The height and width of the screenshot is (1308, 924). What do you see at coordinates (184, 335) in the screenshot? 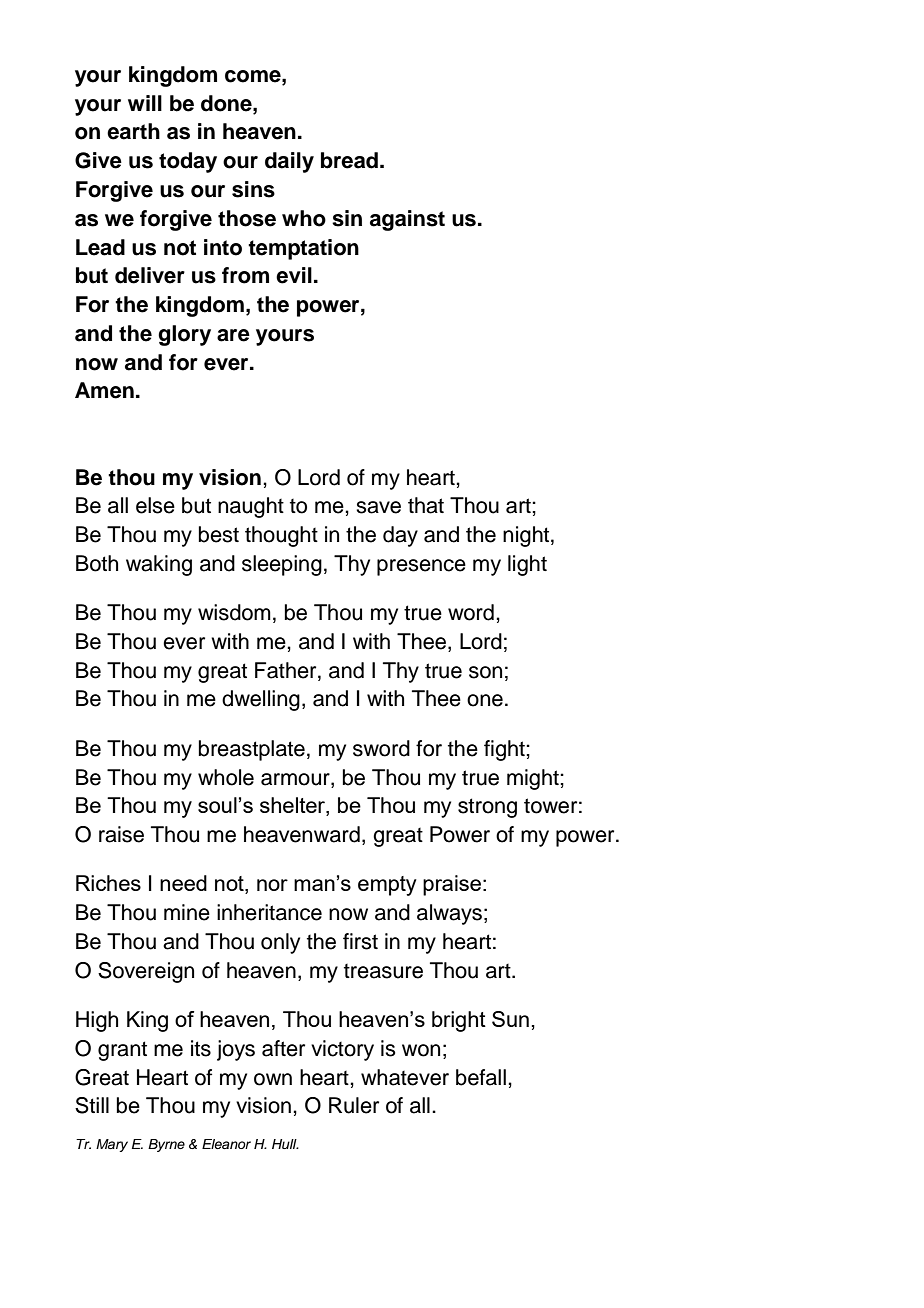
I see `glory` at bounding box center [184, 335].
